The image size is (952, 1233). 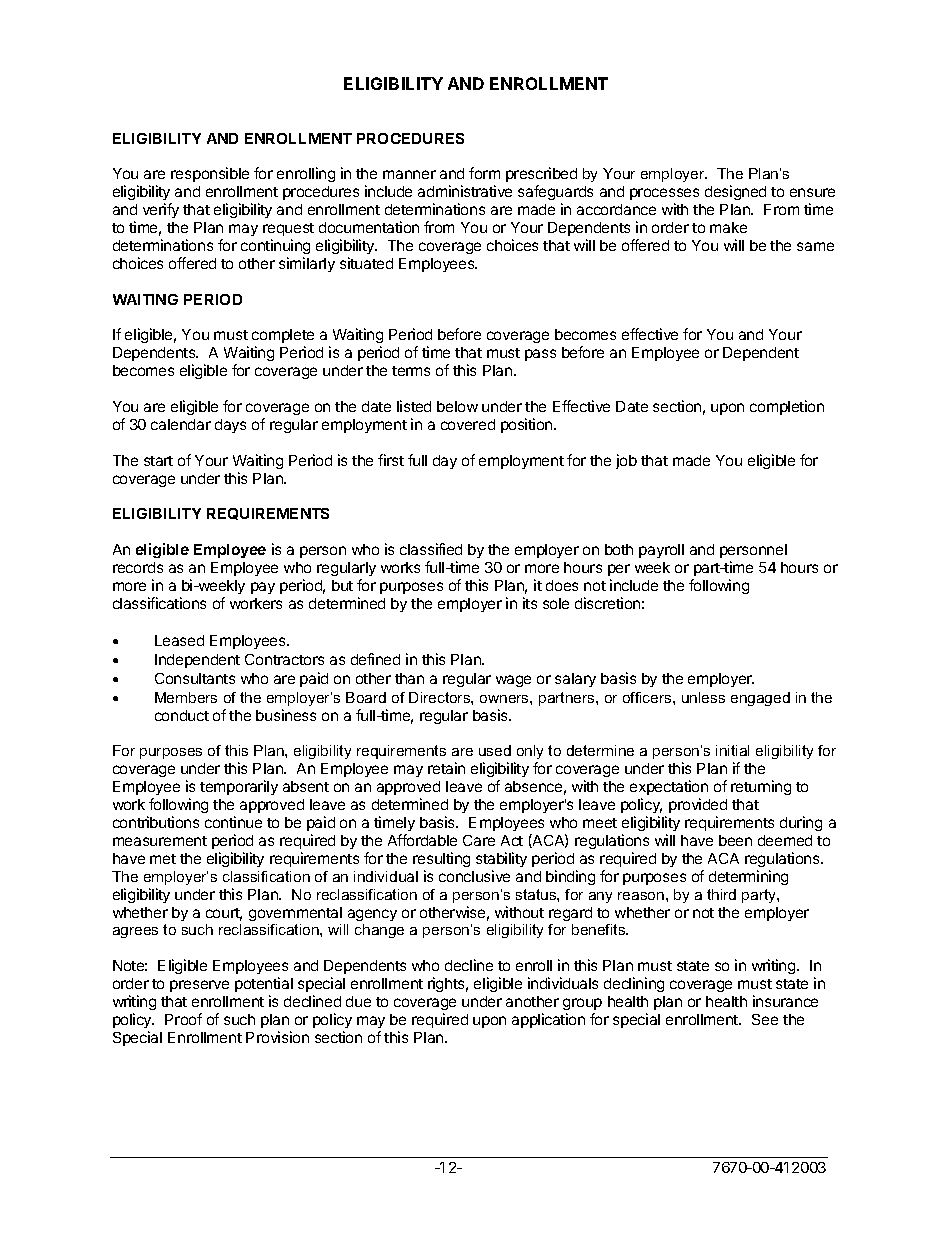 What do you see at coordinates (787, 407) in the screenshot?
I see `completion` at bounding box center [787, 407].
